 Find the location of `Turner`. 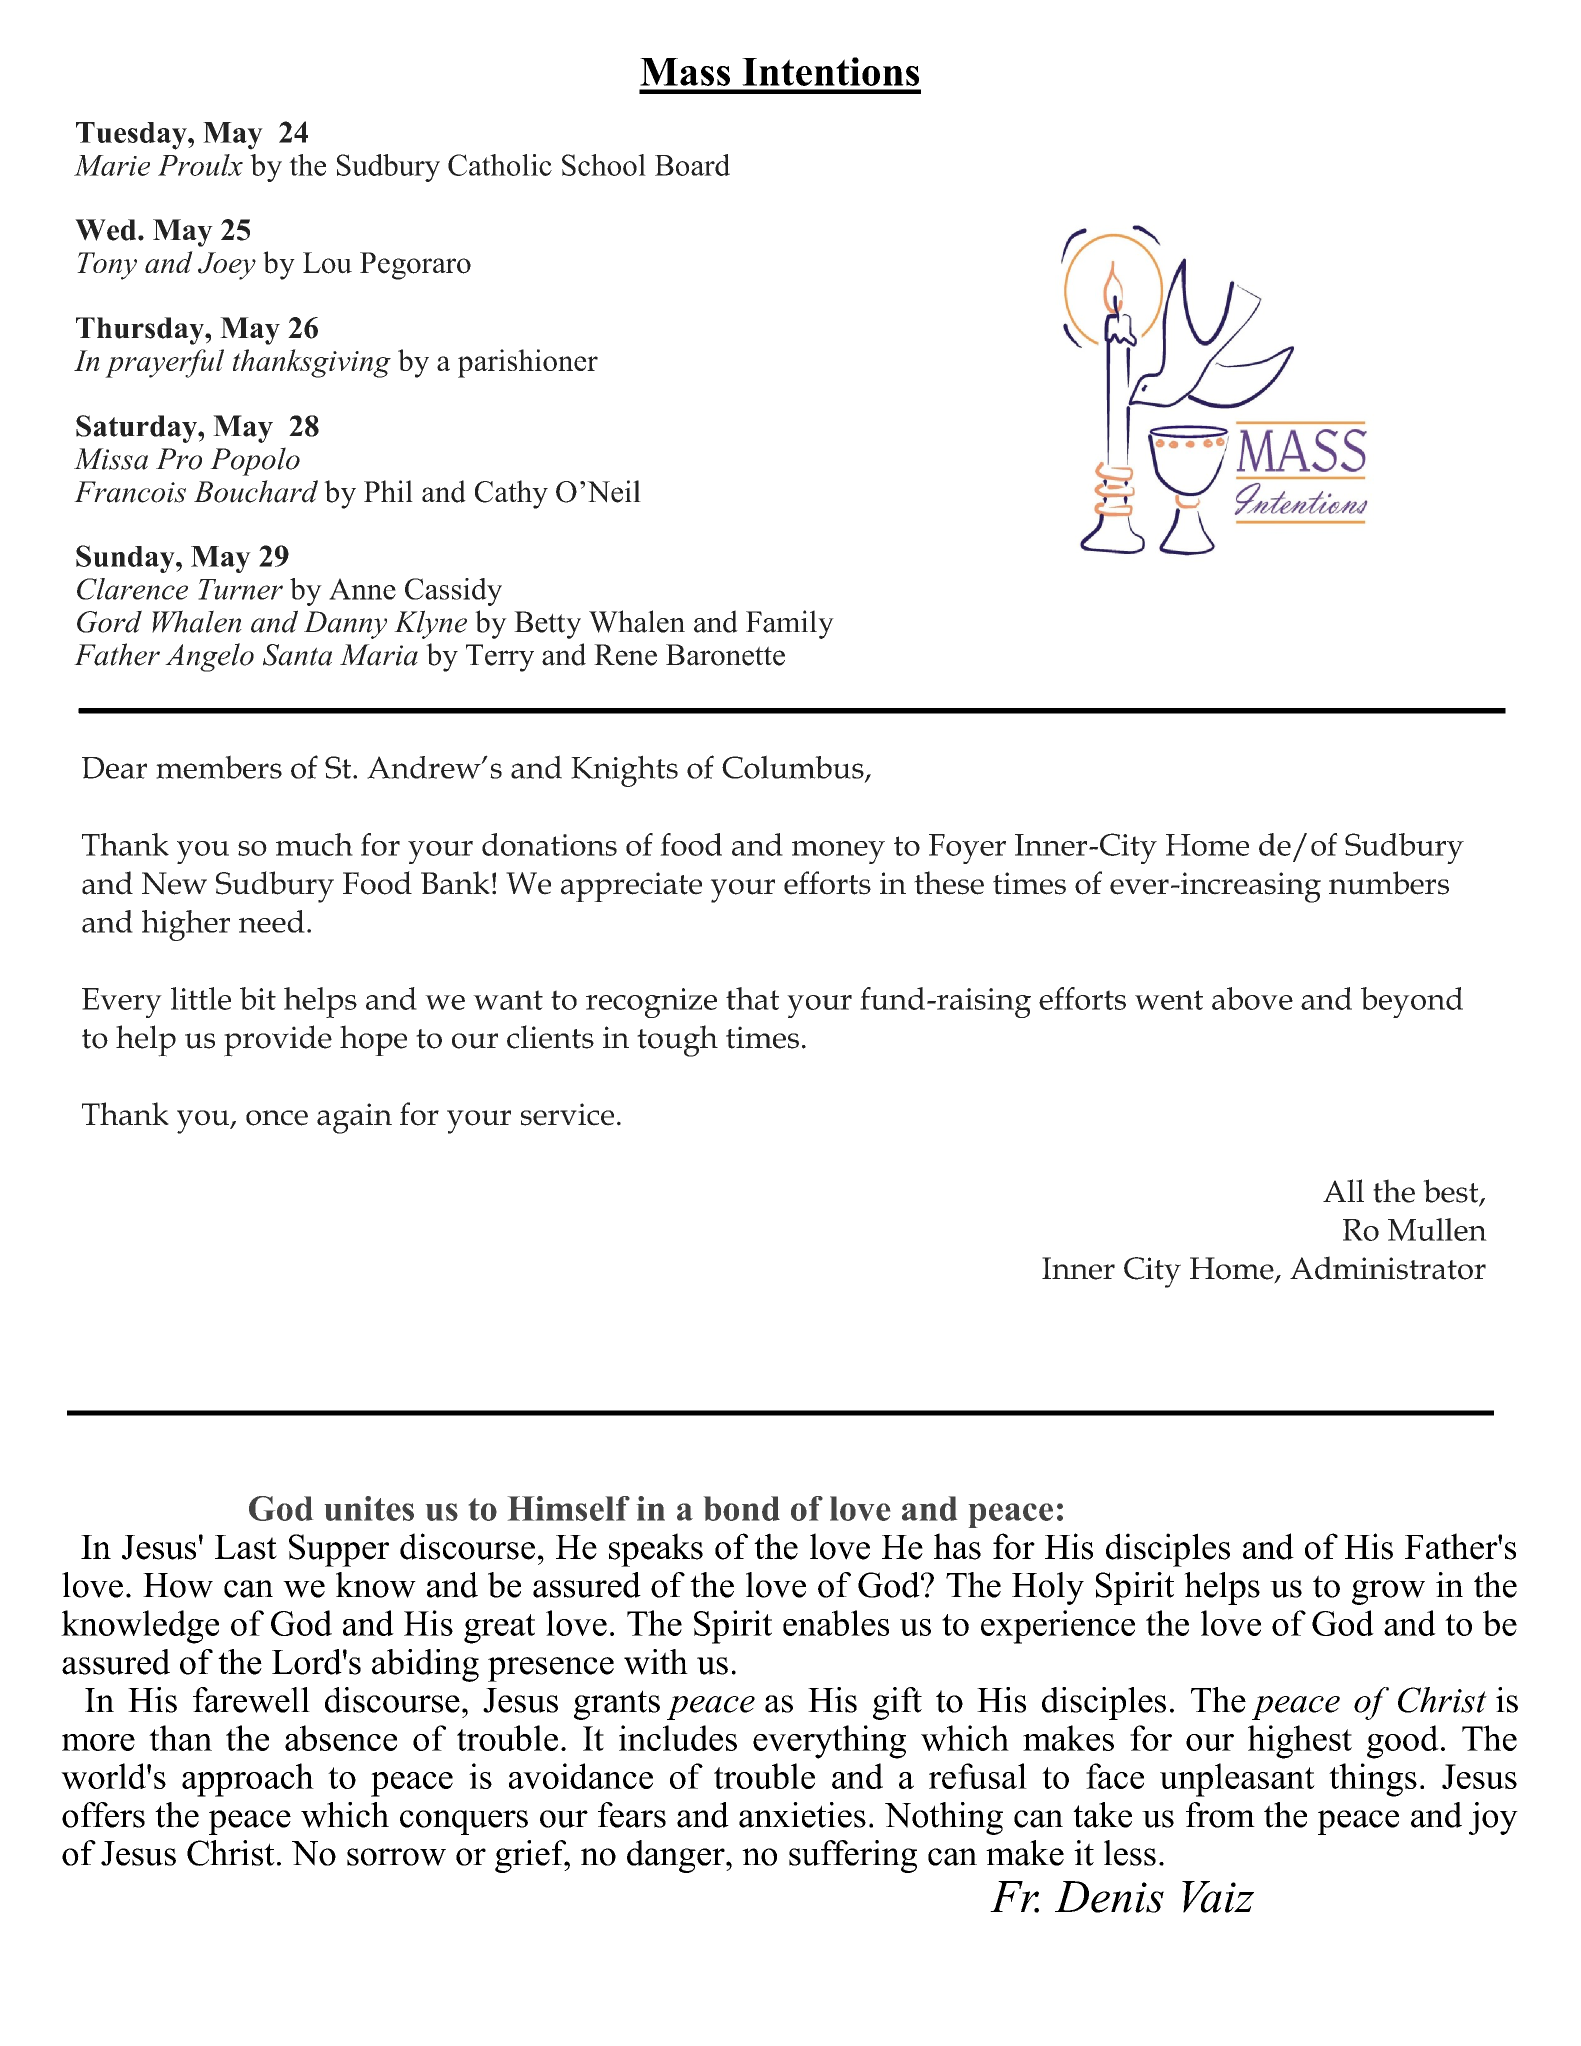

Turner is located at coordinates (240, 589).
